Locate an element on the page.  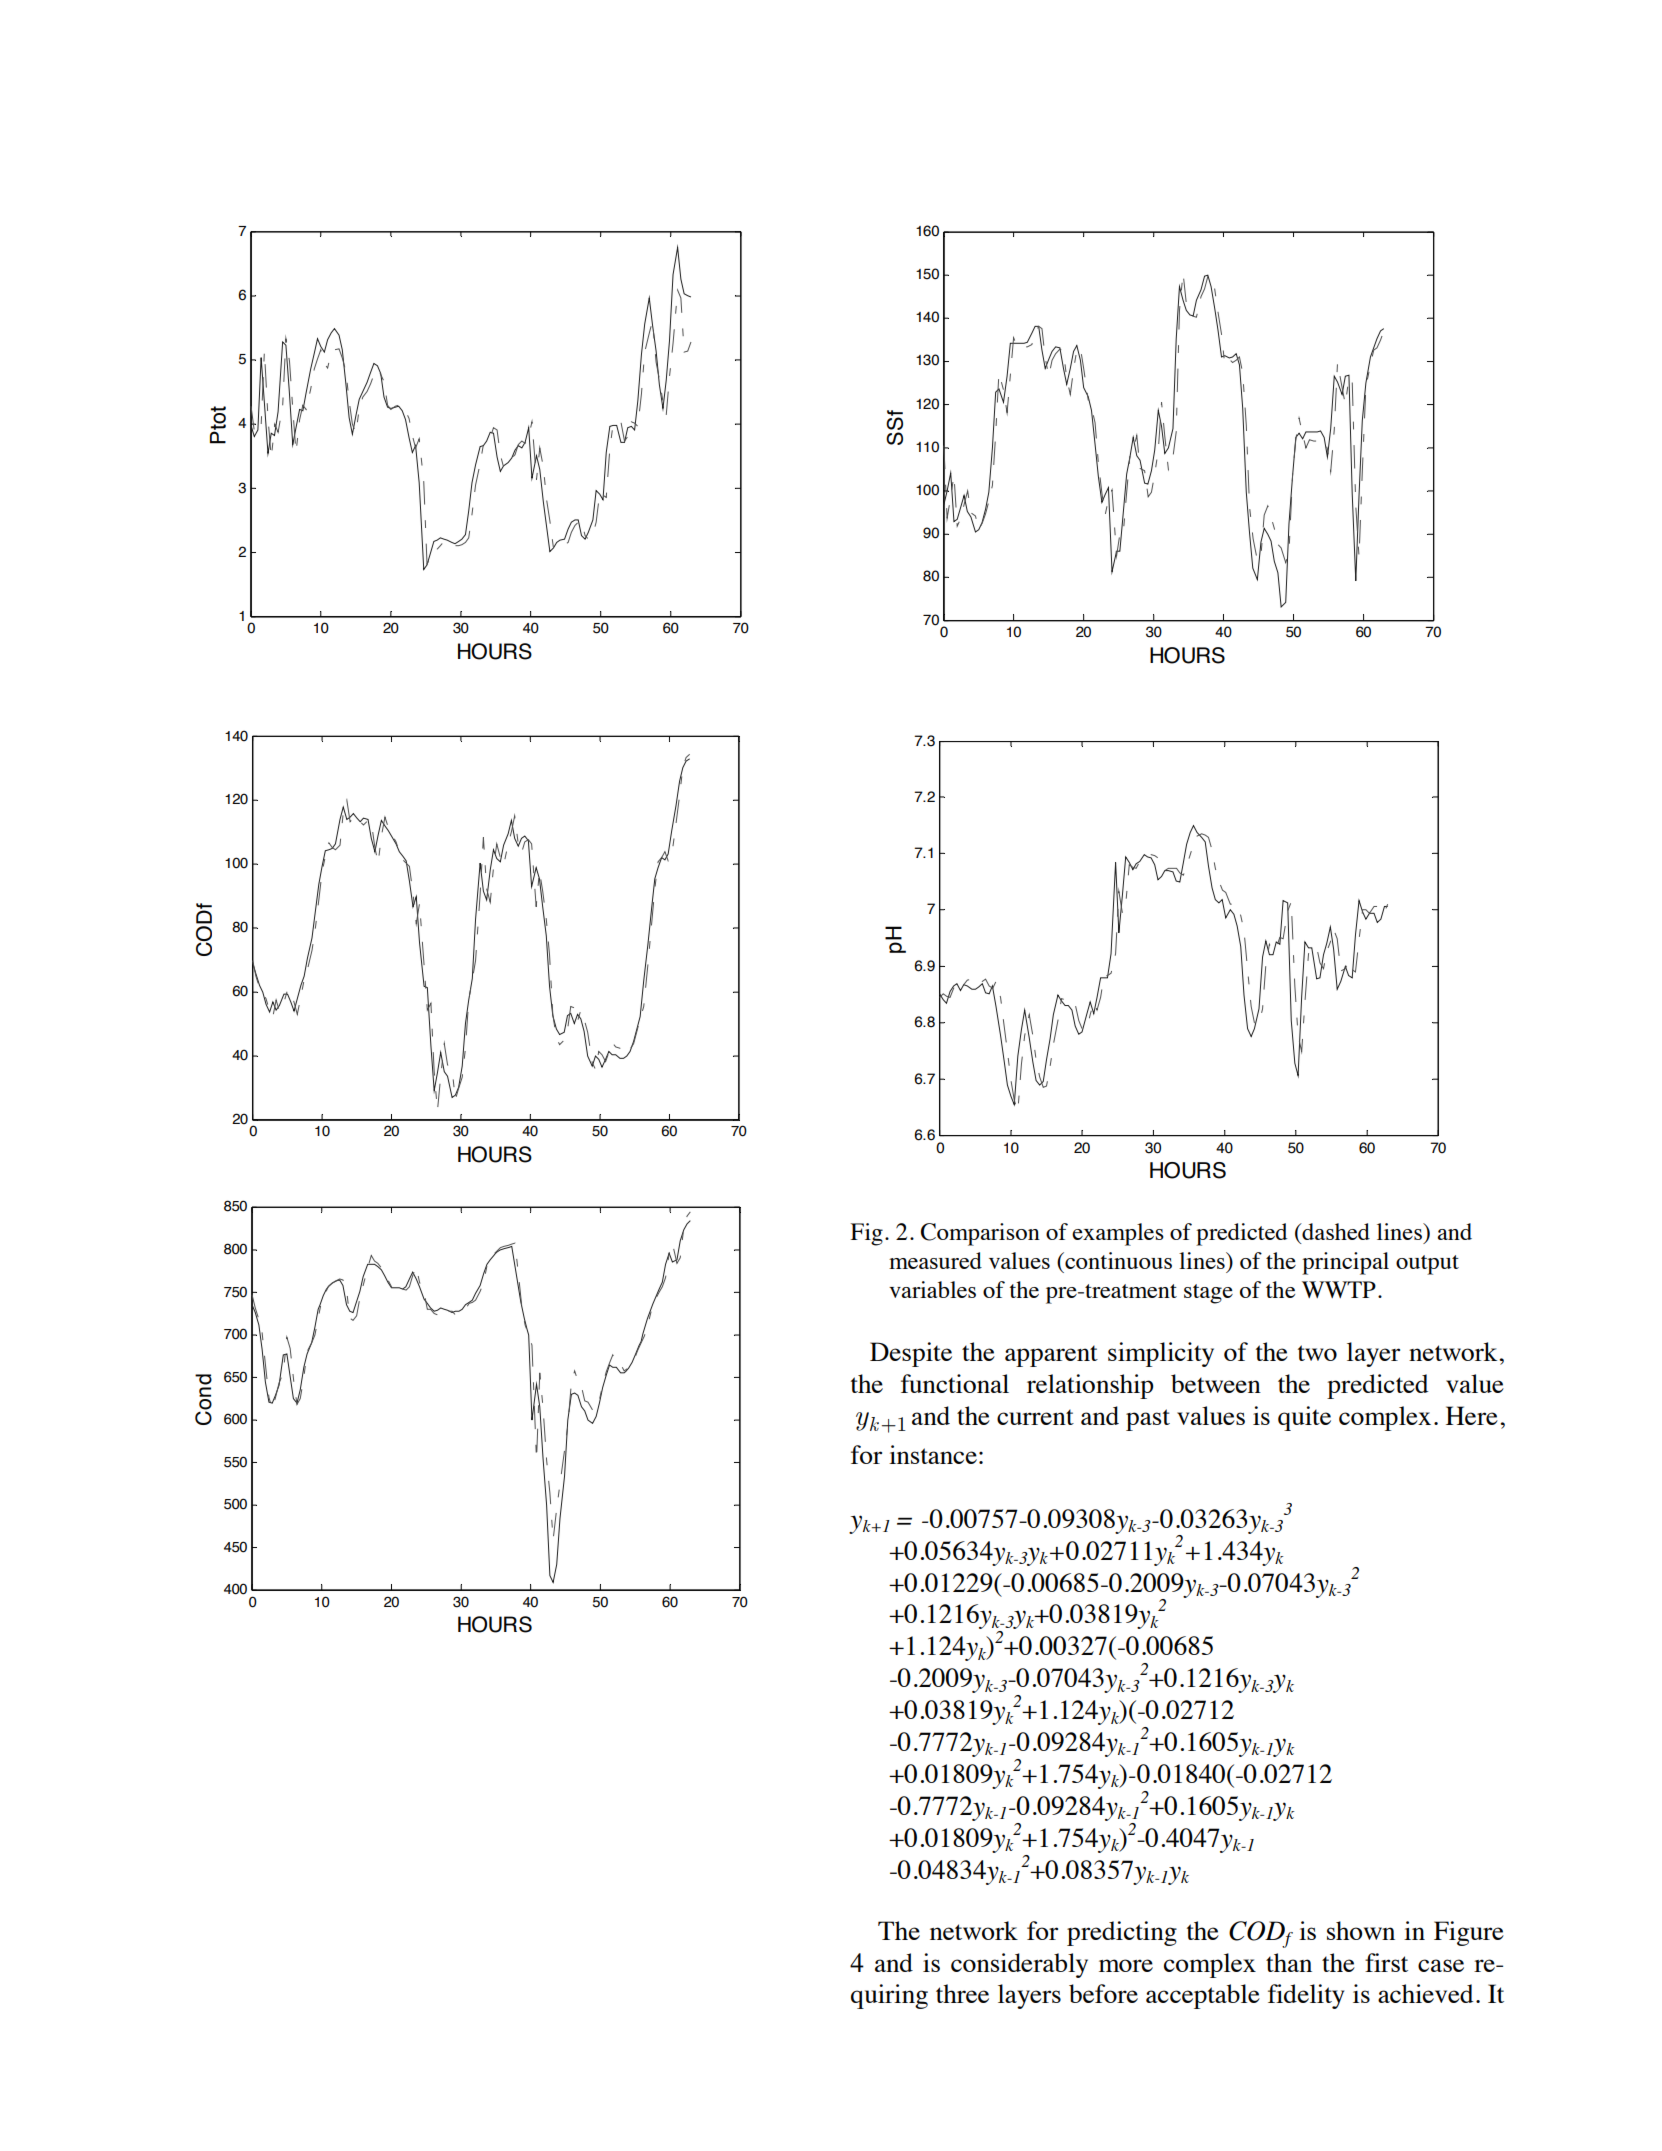
acceptable is located at coordinates (1203, 1996).
